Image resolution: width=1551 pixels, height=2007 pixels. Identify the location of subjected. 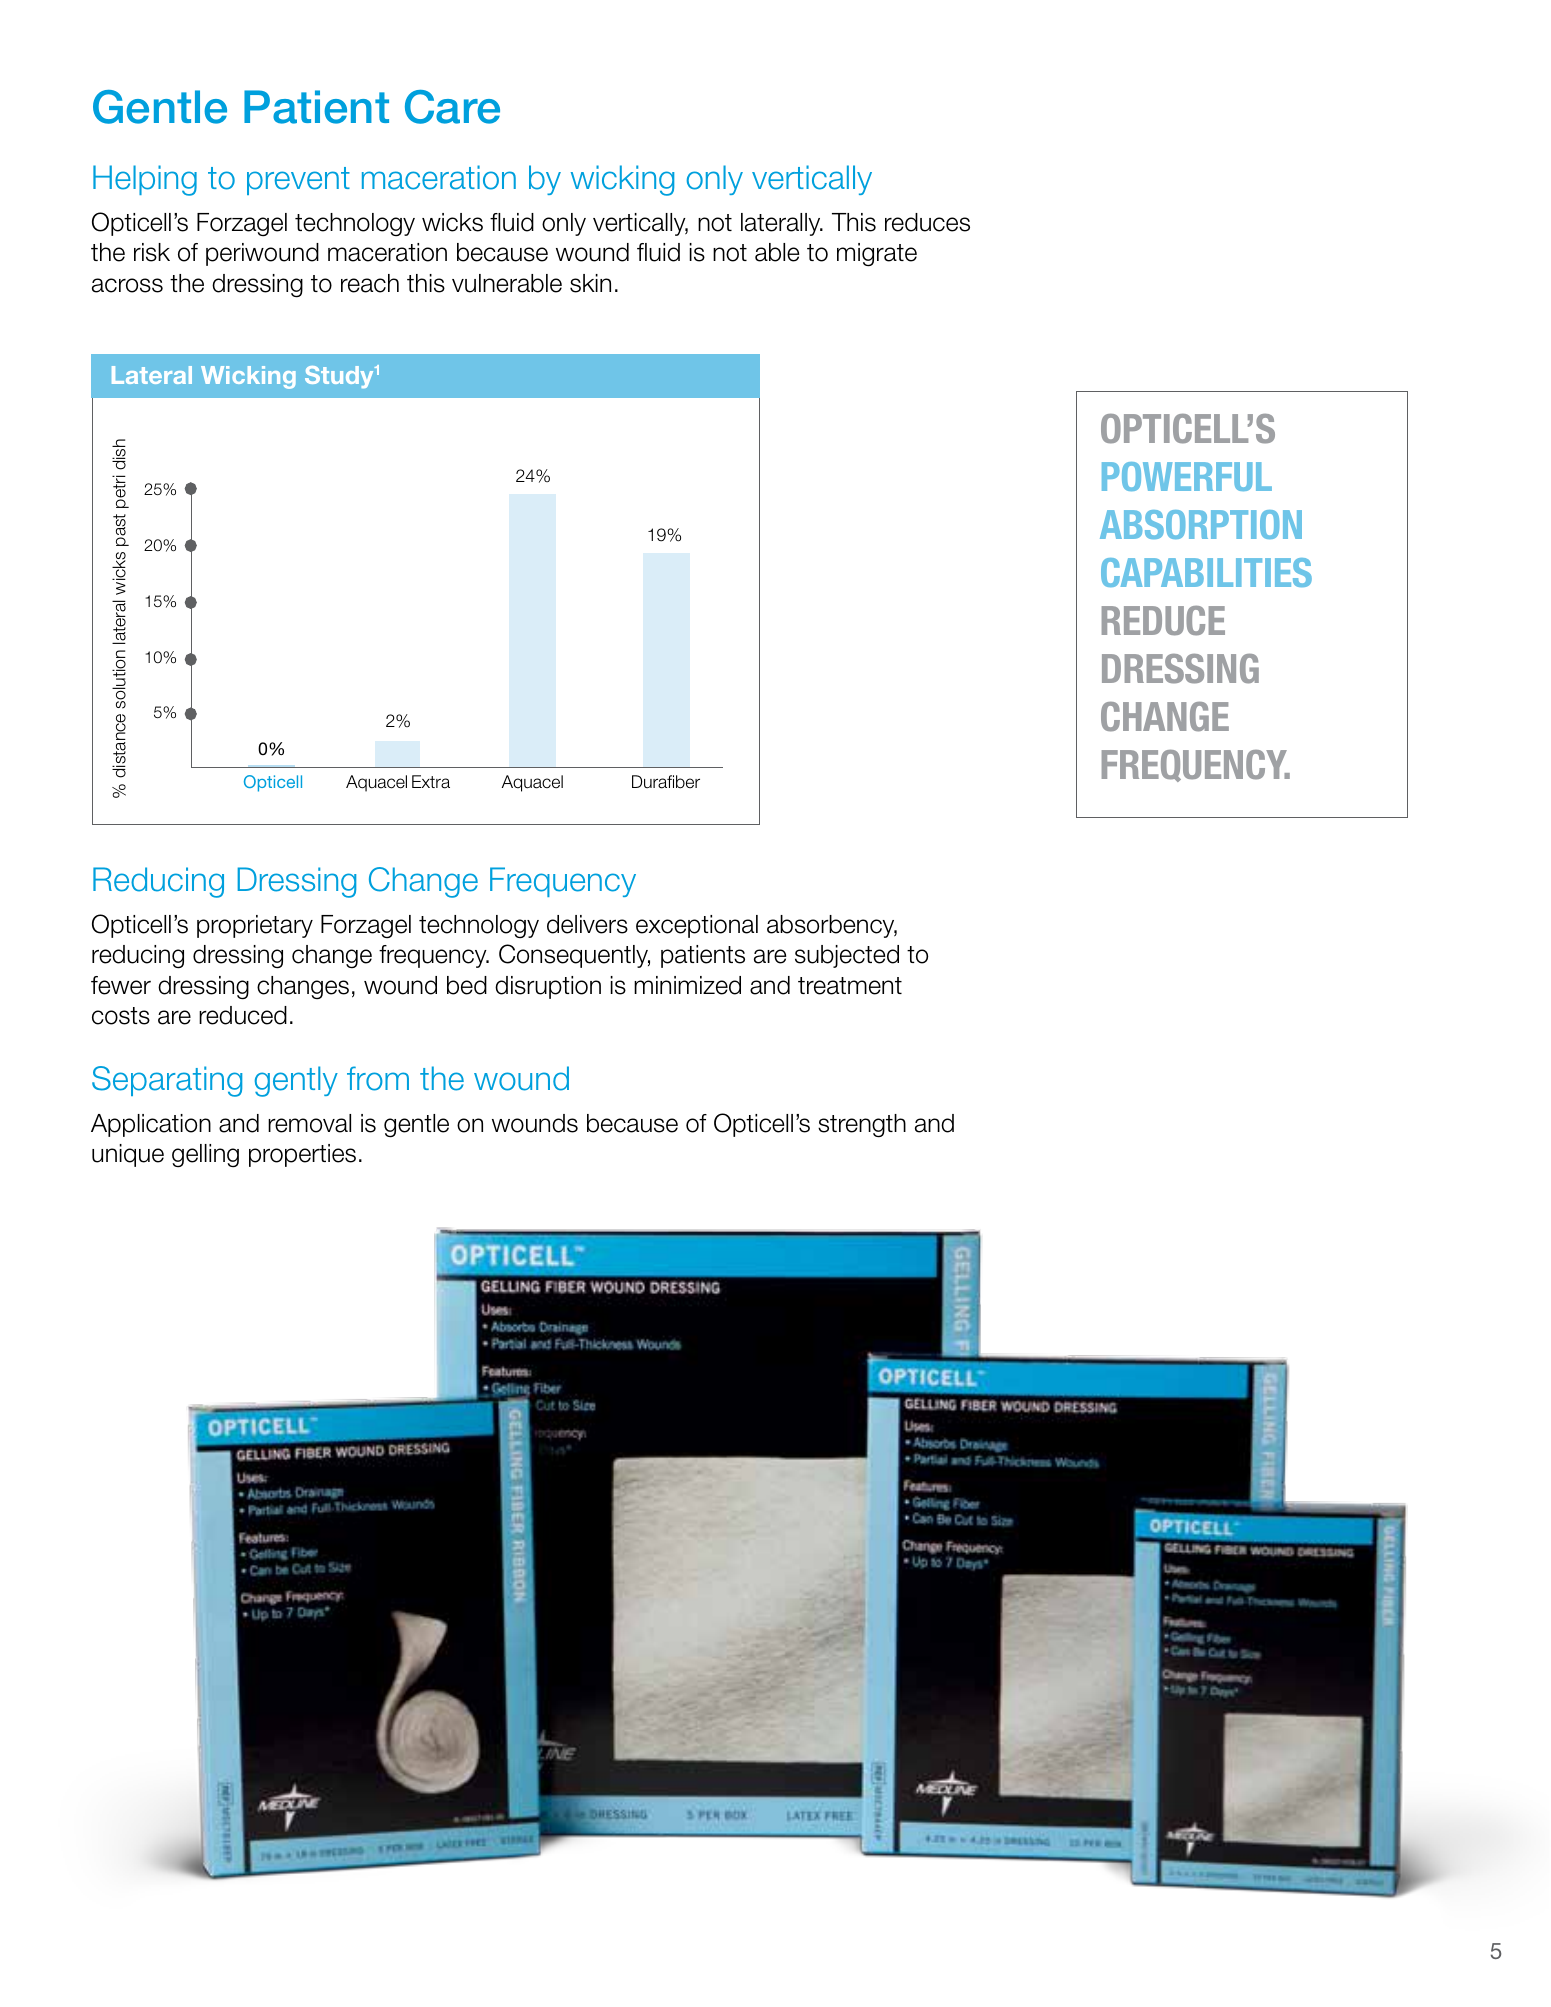
(847, 956).
